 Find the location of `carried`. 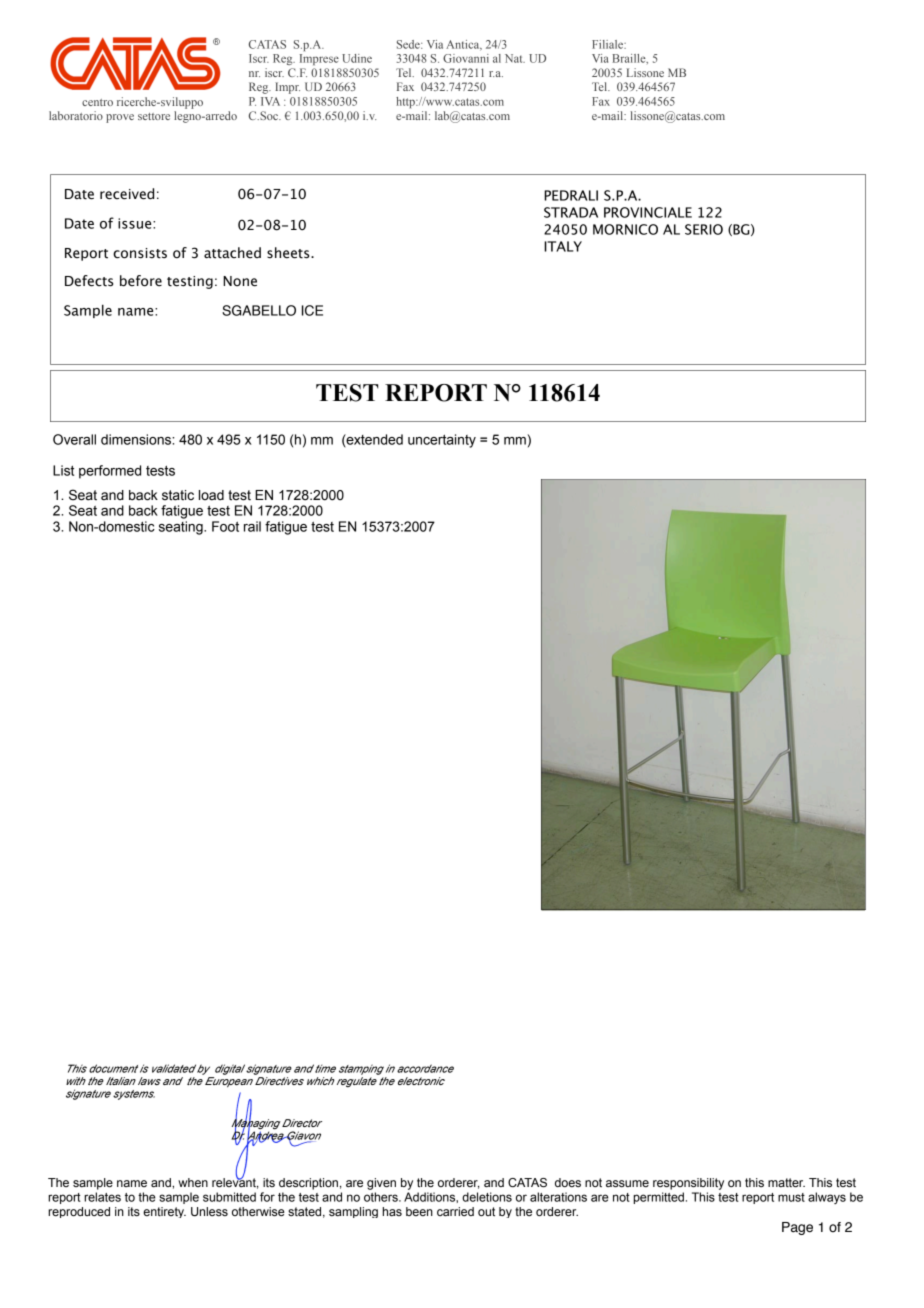

carried is located at coordinates (455, 1211).
